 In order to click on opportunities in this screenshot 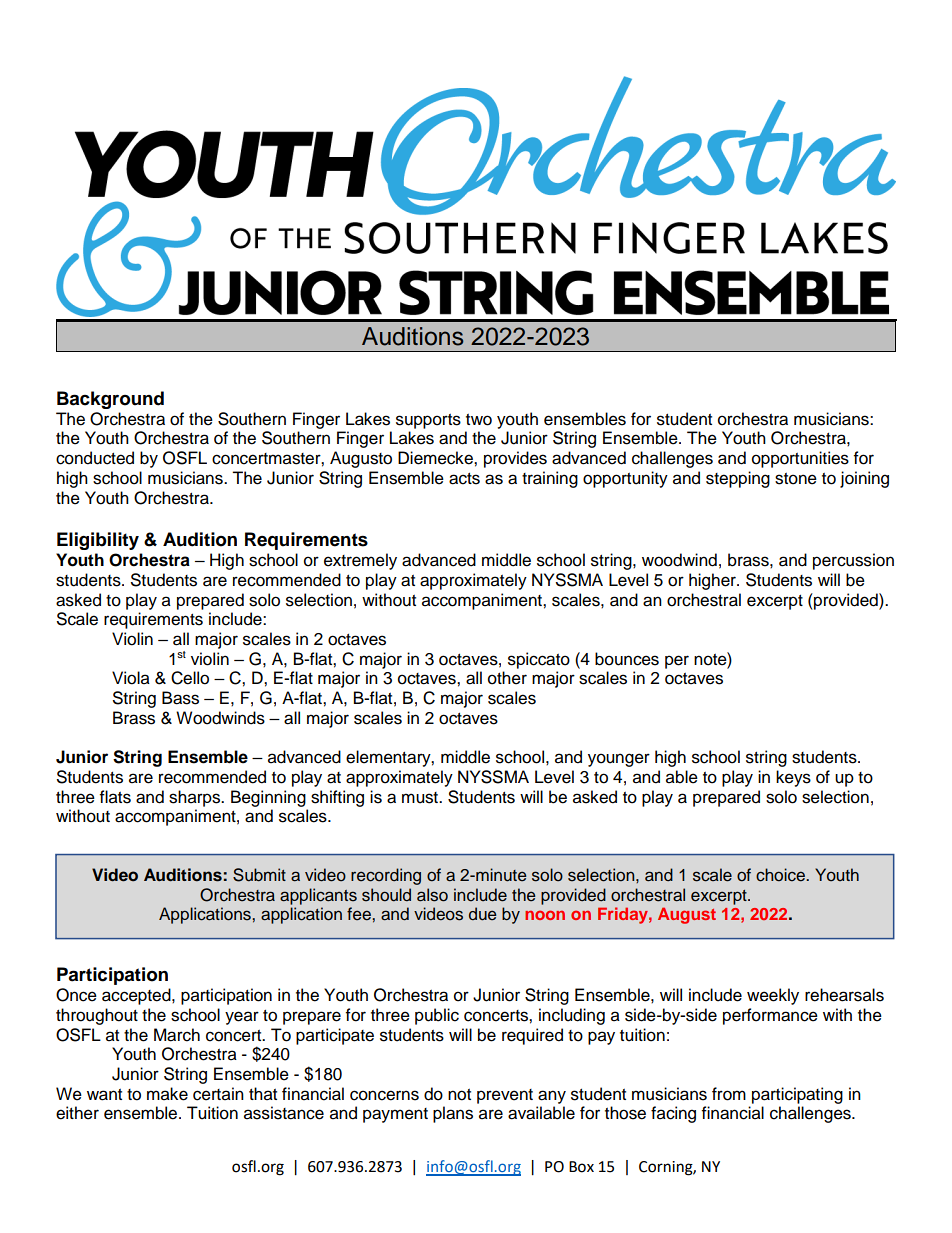, I will do `click(800, 459)`.
